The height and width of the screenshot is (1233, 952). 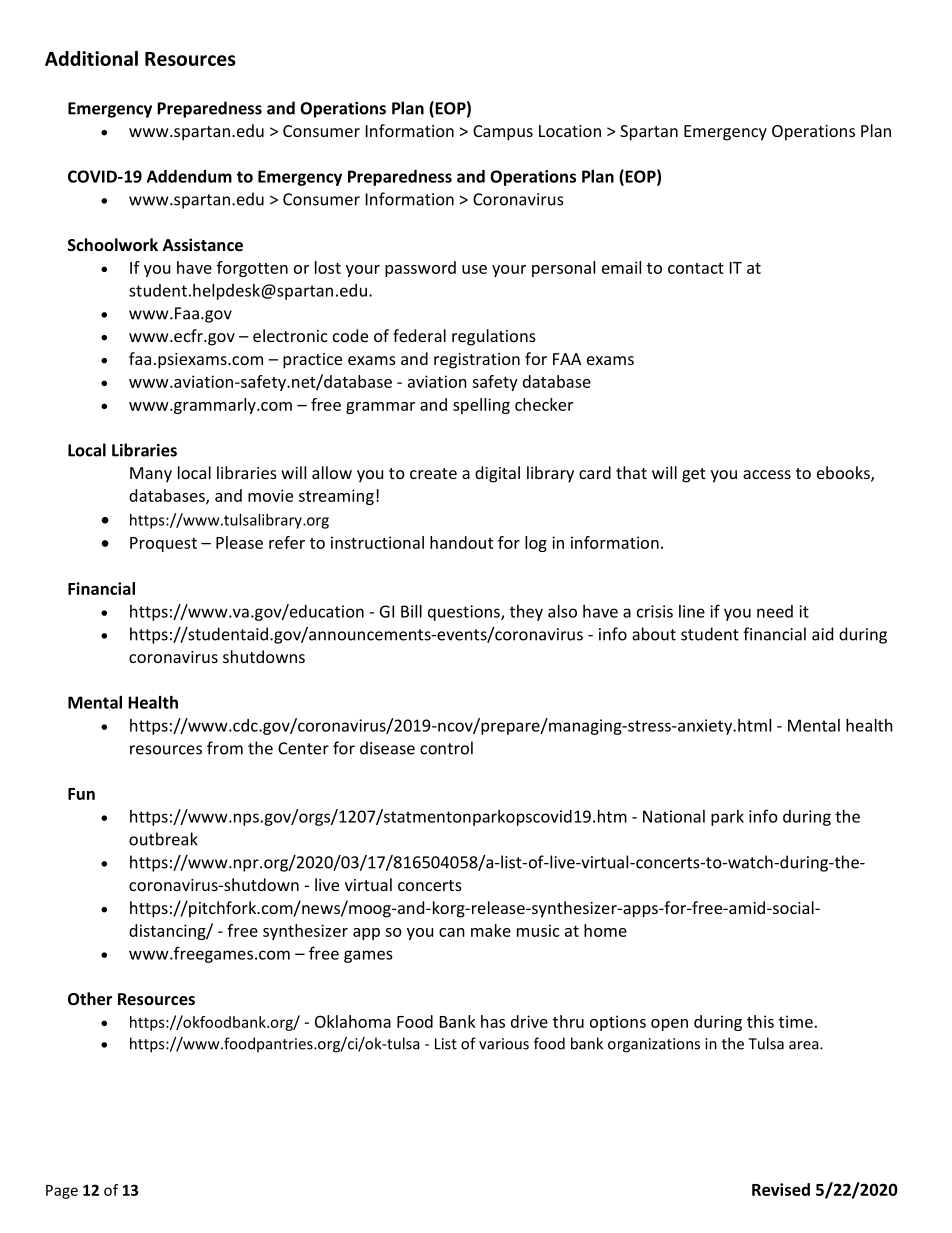 What do you see at coordinates (767, 474) in the screenshot?
I see `access` at bounding box center [767, 474].
